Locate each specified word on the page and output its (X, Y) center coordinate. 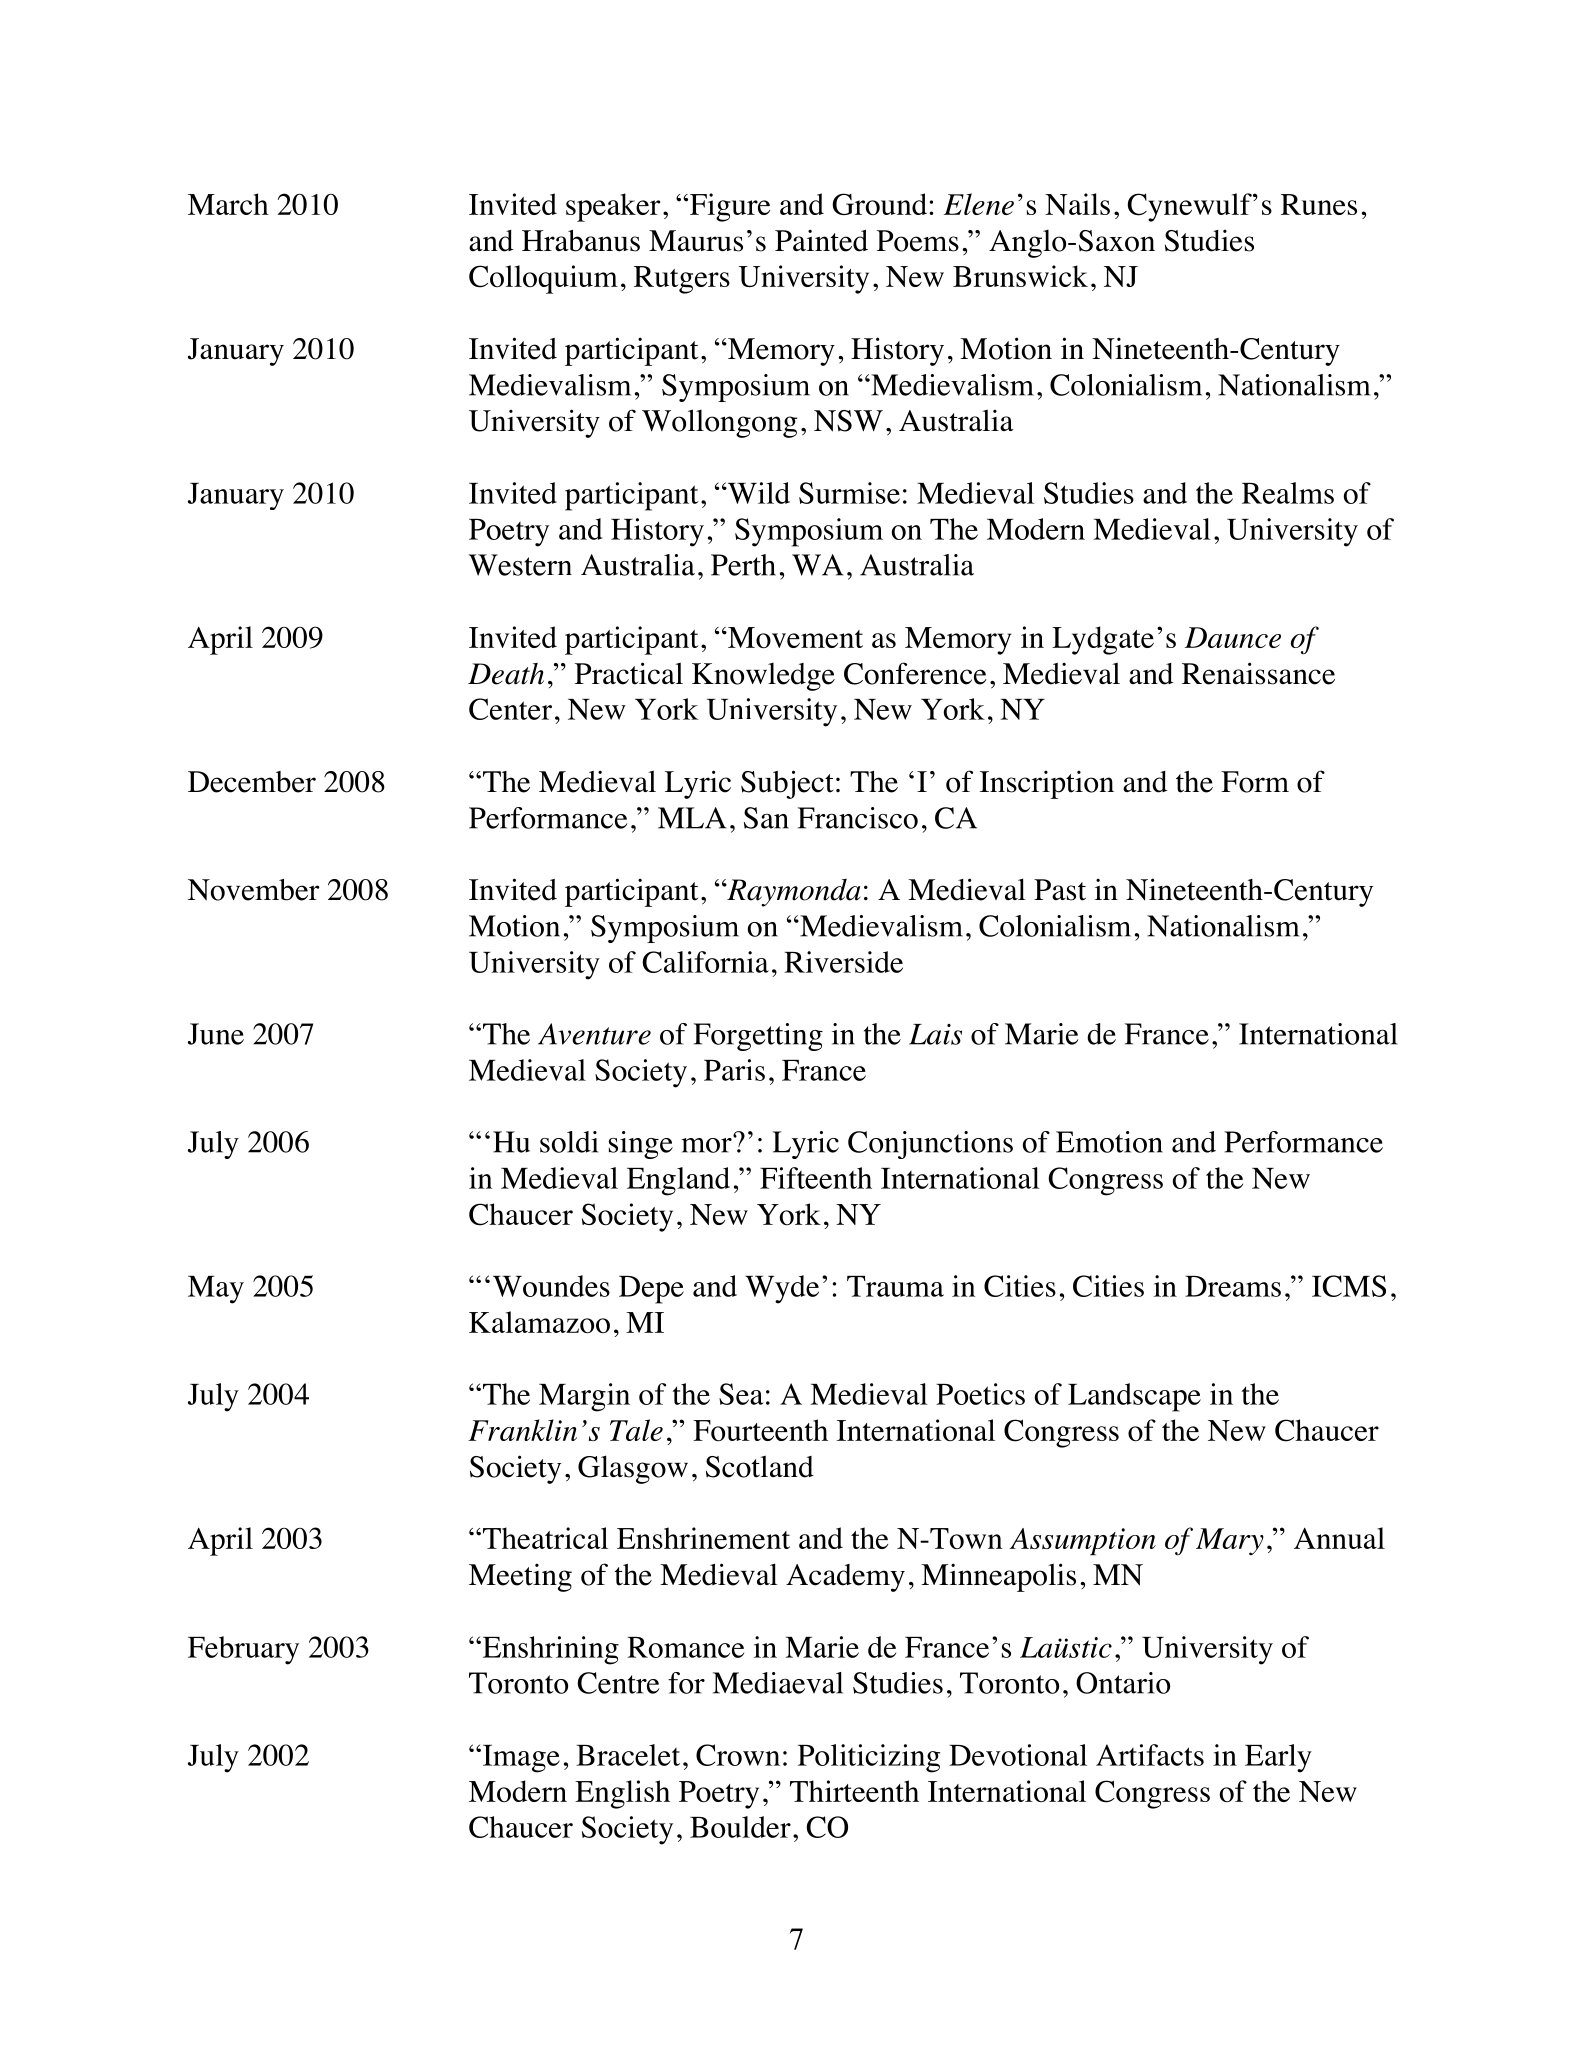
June (216, 1034)
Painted (821, 240)
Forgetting (758, 1037)
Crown (738, 1755)
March (228, 204)
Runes (1319, 204)
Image (520, 1759)
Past (1060, 890)
